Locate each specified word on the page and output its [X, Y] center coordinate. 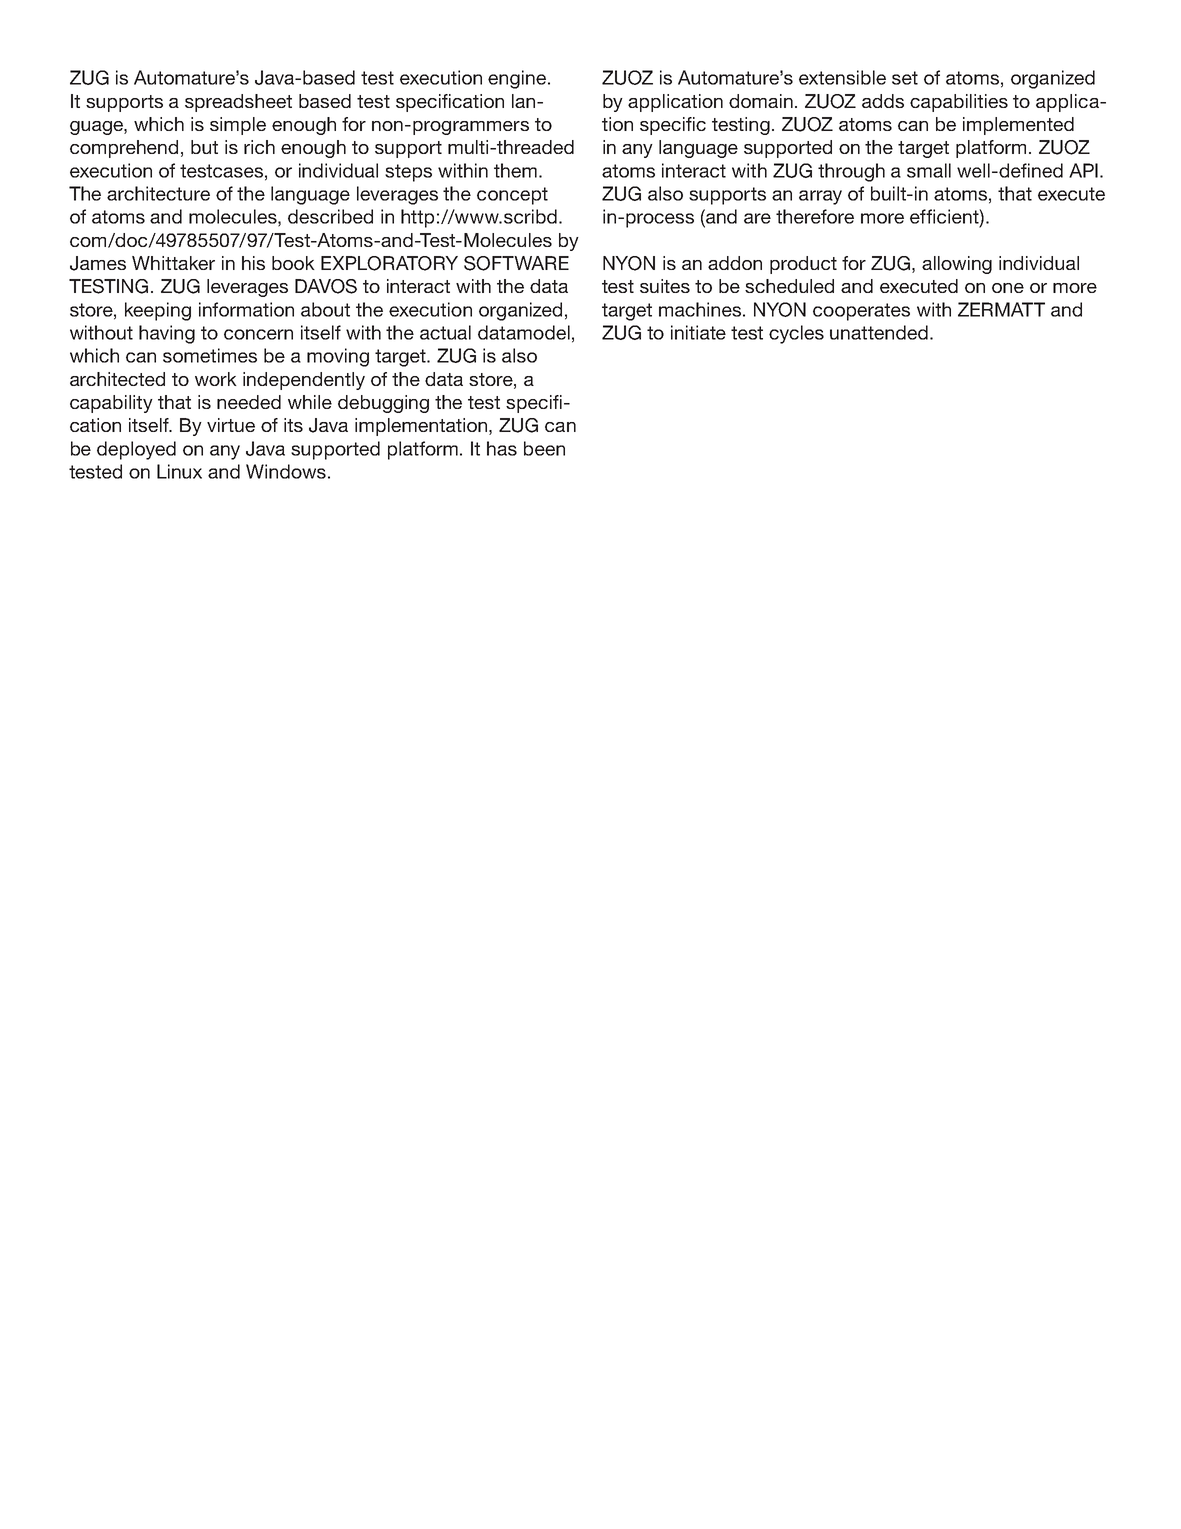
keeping [158, 311]
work [216, 379]
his [253, 263]
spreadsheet [238, 103]
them [515, 170]
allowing [957, 265]
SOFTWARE [516, 263]
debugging [383, 404]
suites [665, 286]
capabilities [959, 103]
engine [518, 79]
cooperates [861, 312]
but [204, 147]
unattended [879, 332]
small [929, 170]
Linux [179, 471]
